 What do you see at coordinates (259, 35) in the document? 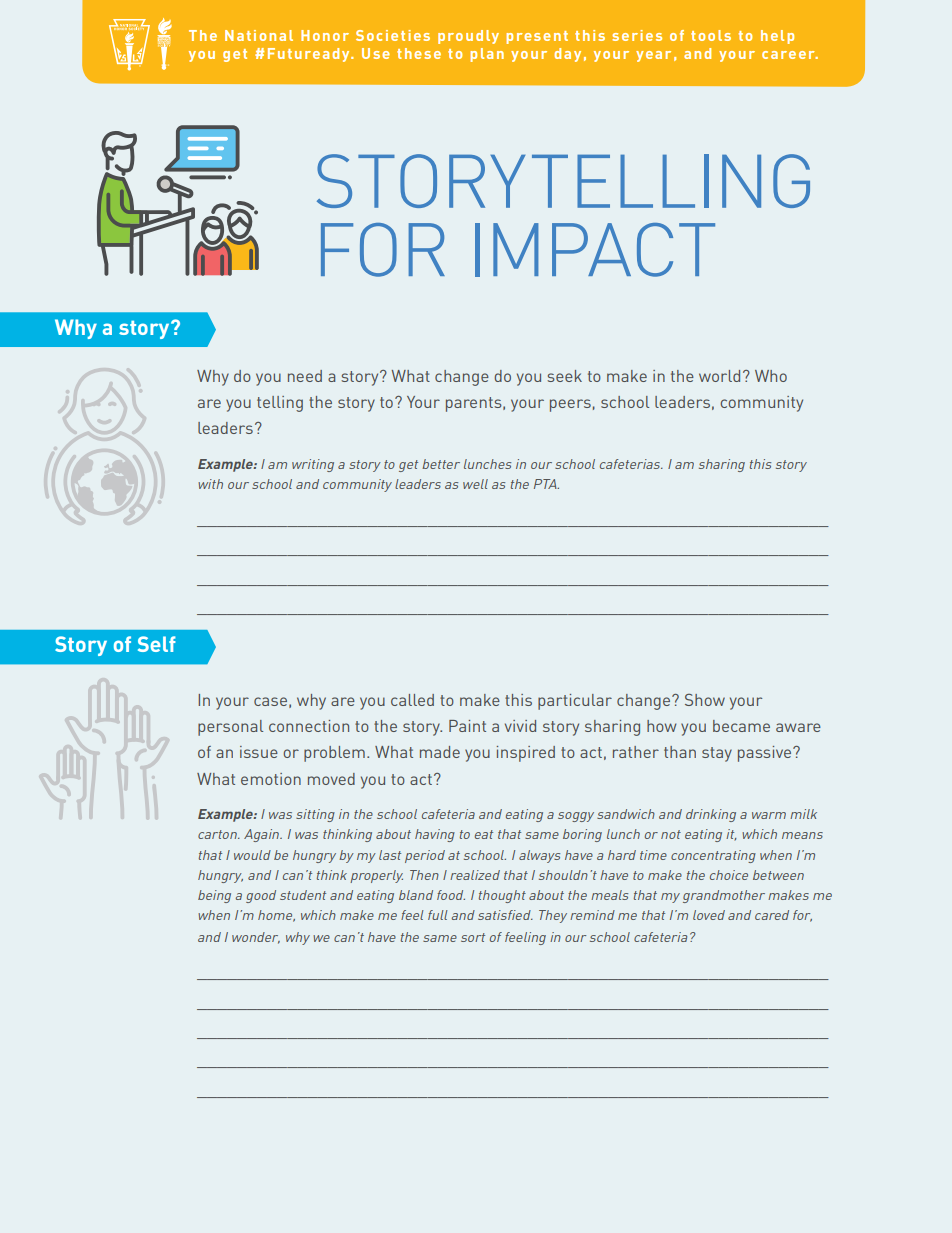
I see `National` at bounding box center [259, 35].
